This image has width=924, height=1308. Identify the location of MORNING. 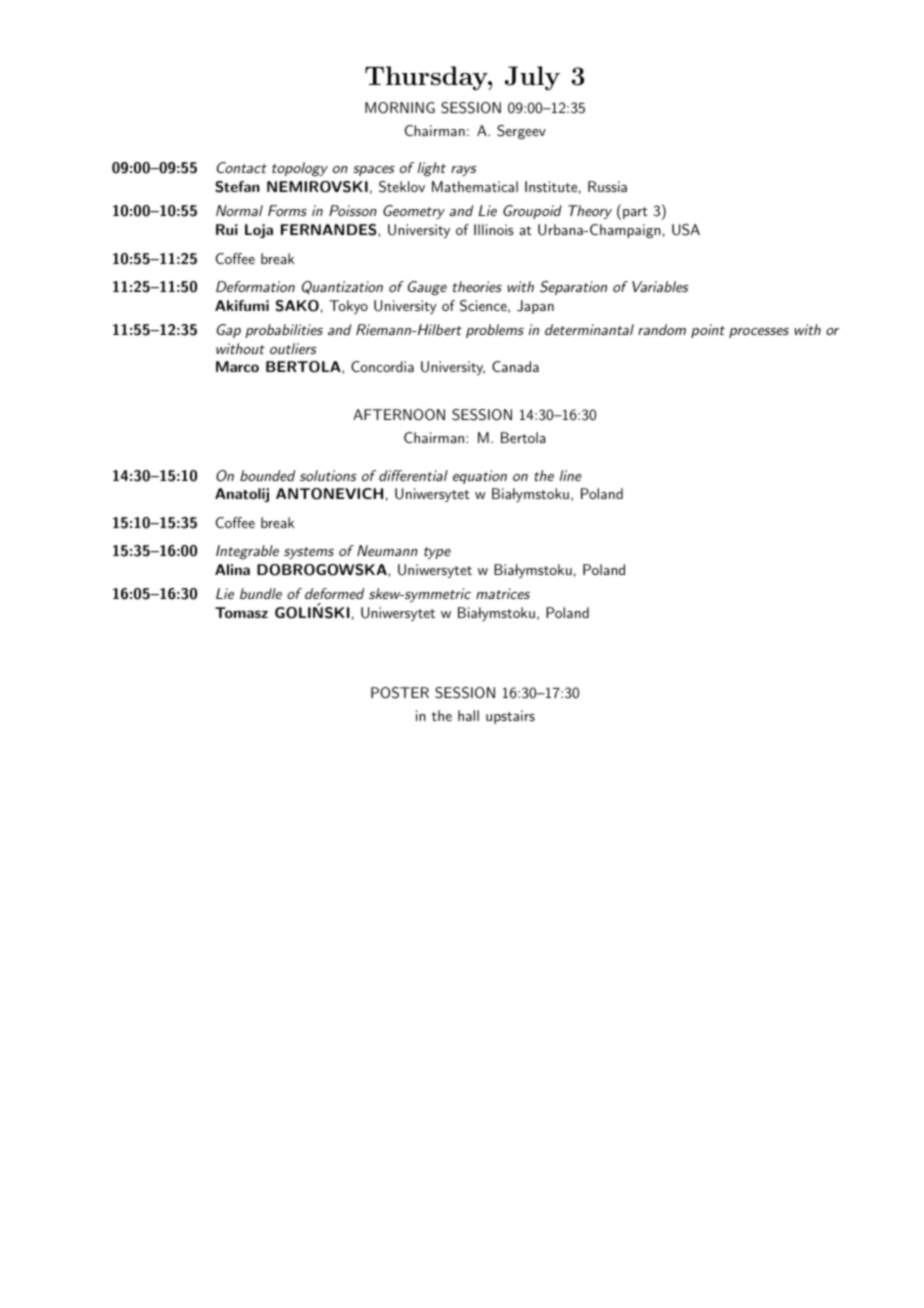
(400, 108).
